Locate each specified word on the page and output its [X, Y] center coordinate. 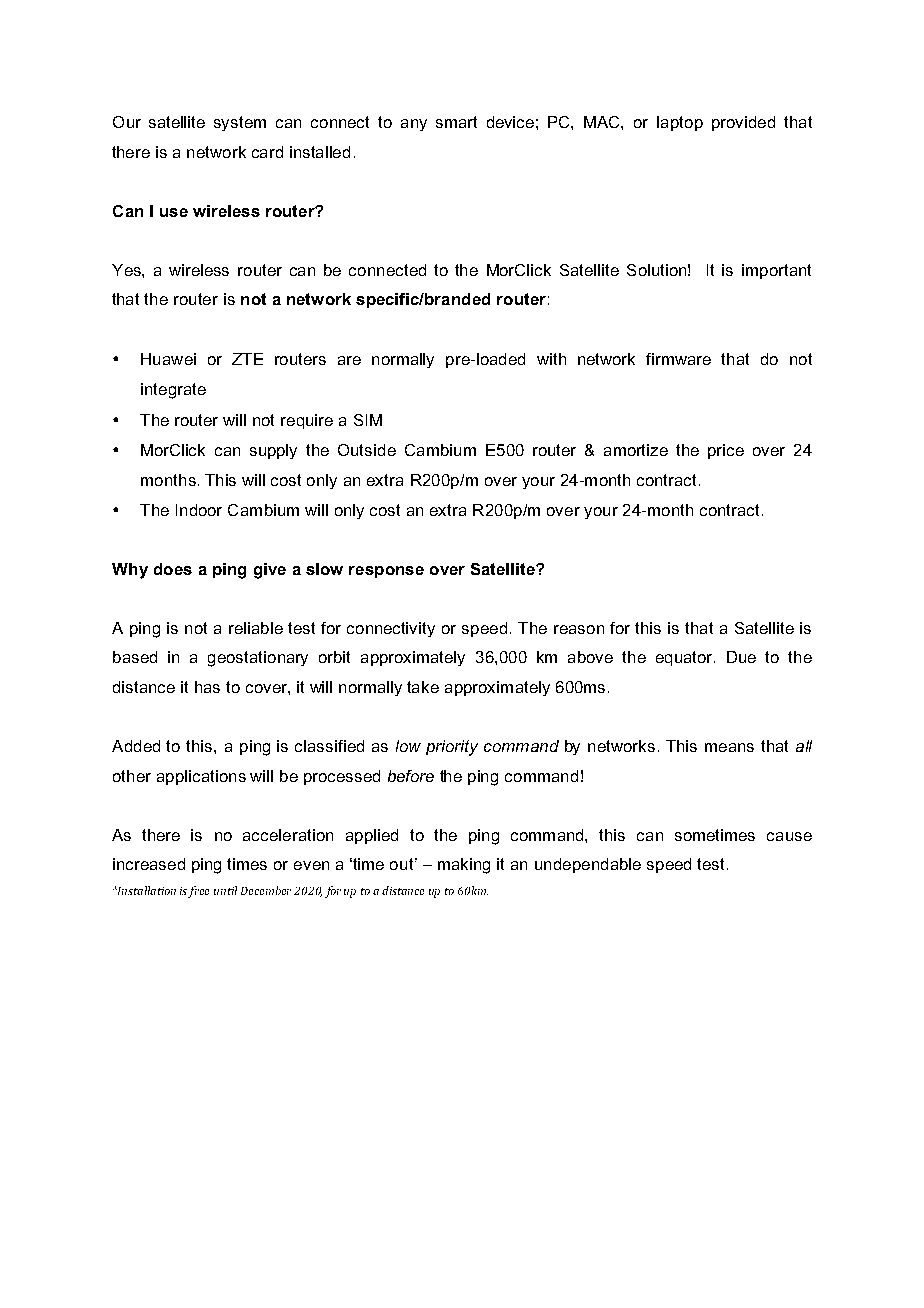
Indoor [199, 510]
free [198, 892]
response [386, 572]
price [726, 451]
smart [456, 122]
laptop [680, 123]
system [240, 123]
